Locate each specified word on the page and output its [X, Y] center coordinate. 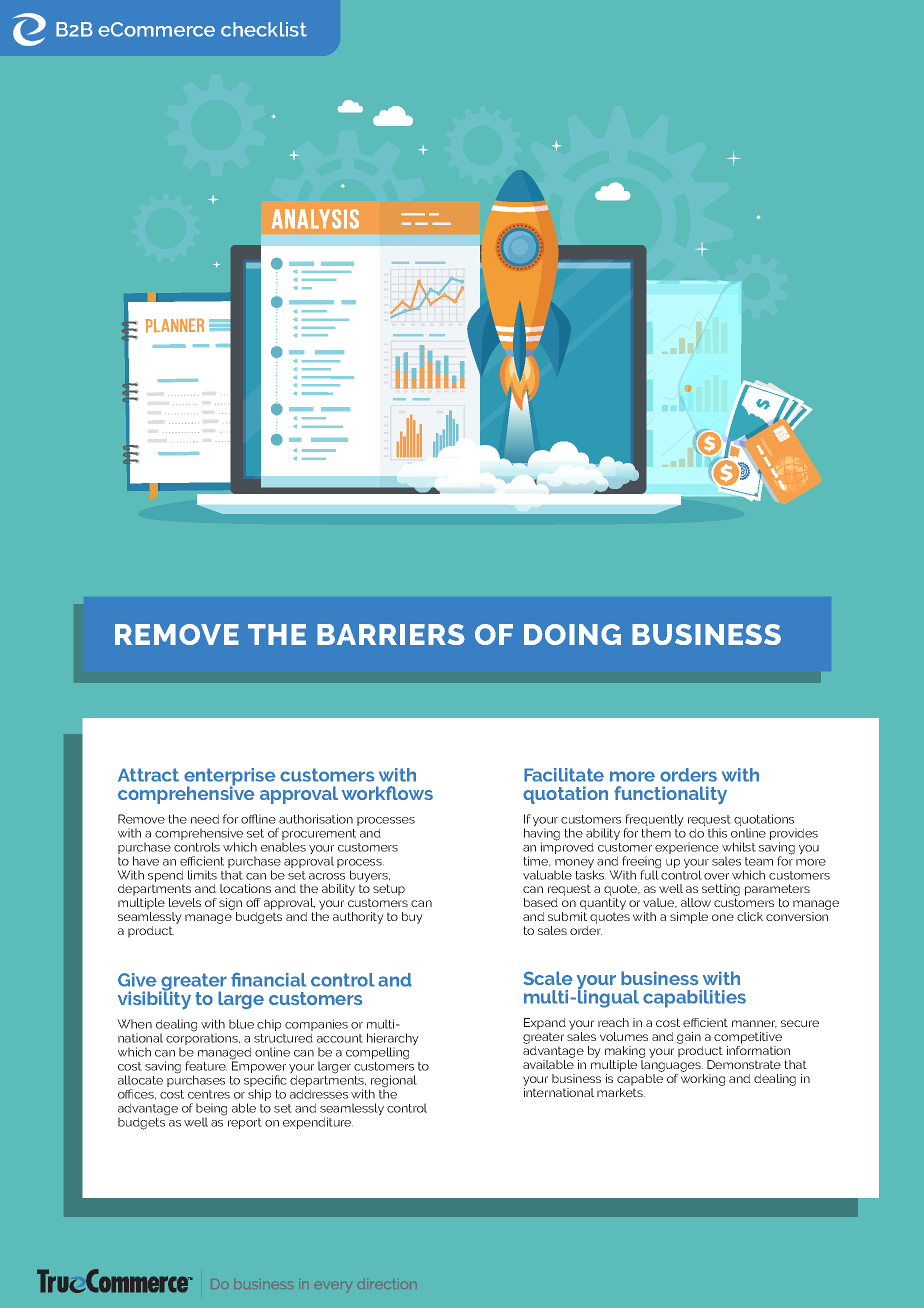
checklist [264, 29]
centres [209, 1094]
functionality [670, 795]
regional [393, 1082]
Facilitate [564, 775]
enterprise [230, 778]
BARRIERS [391, 634]
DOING [572, 634]
